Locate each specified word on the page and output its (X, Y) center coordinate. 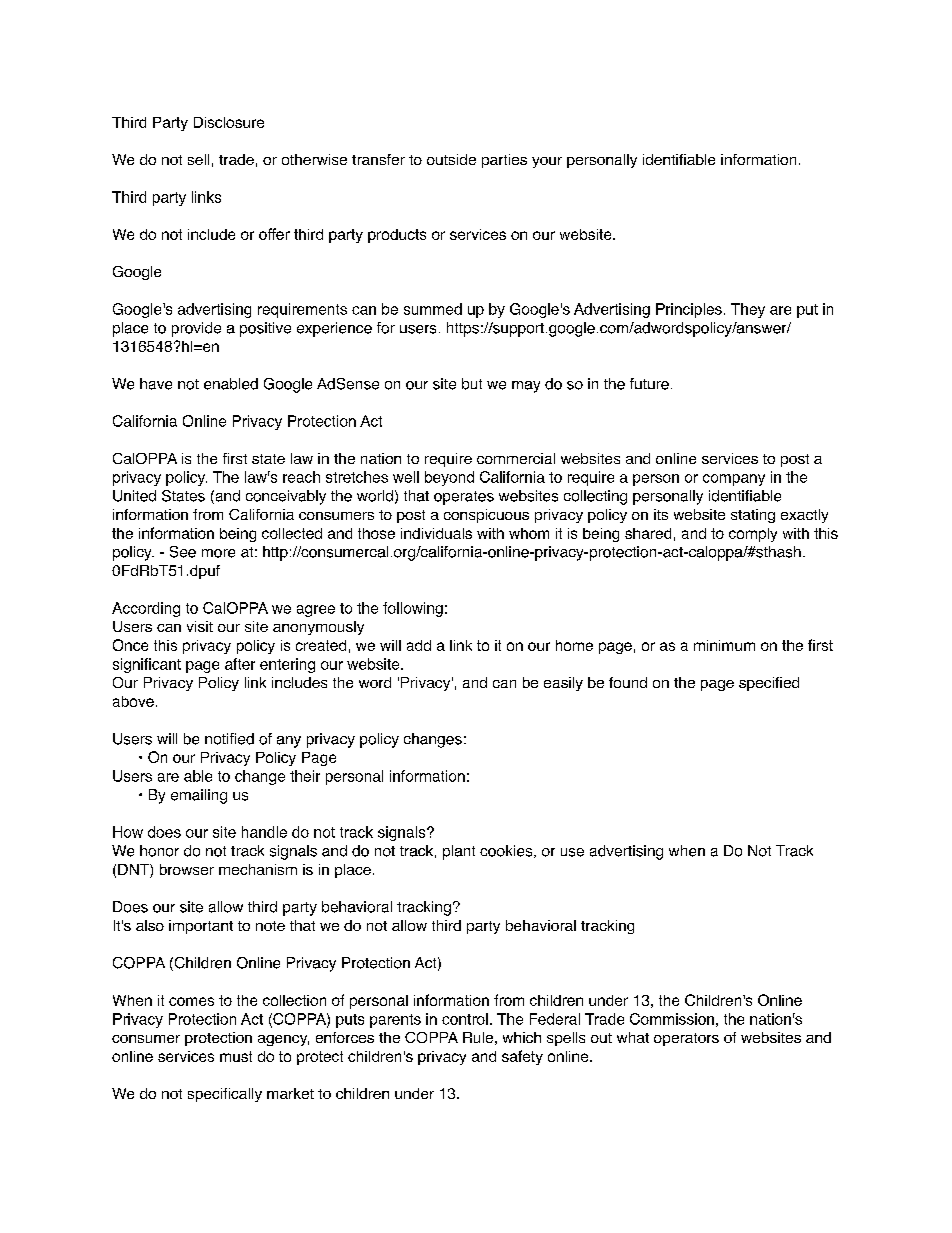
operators (686, 1039)
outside (451, 159)
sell (198, 159)
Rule (478, 1037)
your (547, 162)
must (236, 1056)
